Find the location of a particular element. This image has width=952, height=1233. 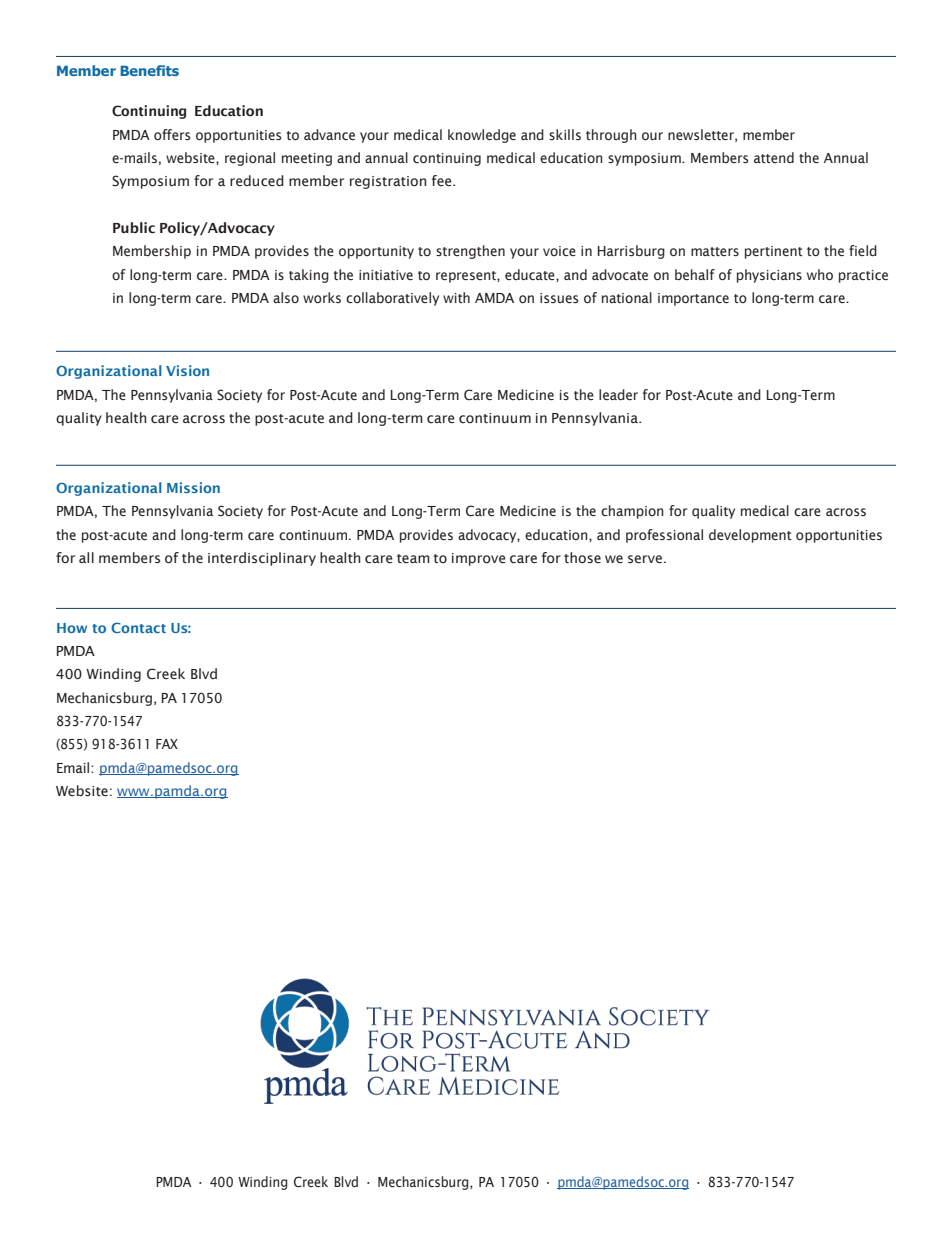

leader is located at coordinates (618, 395).
